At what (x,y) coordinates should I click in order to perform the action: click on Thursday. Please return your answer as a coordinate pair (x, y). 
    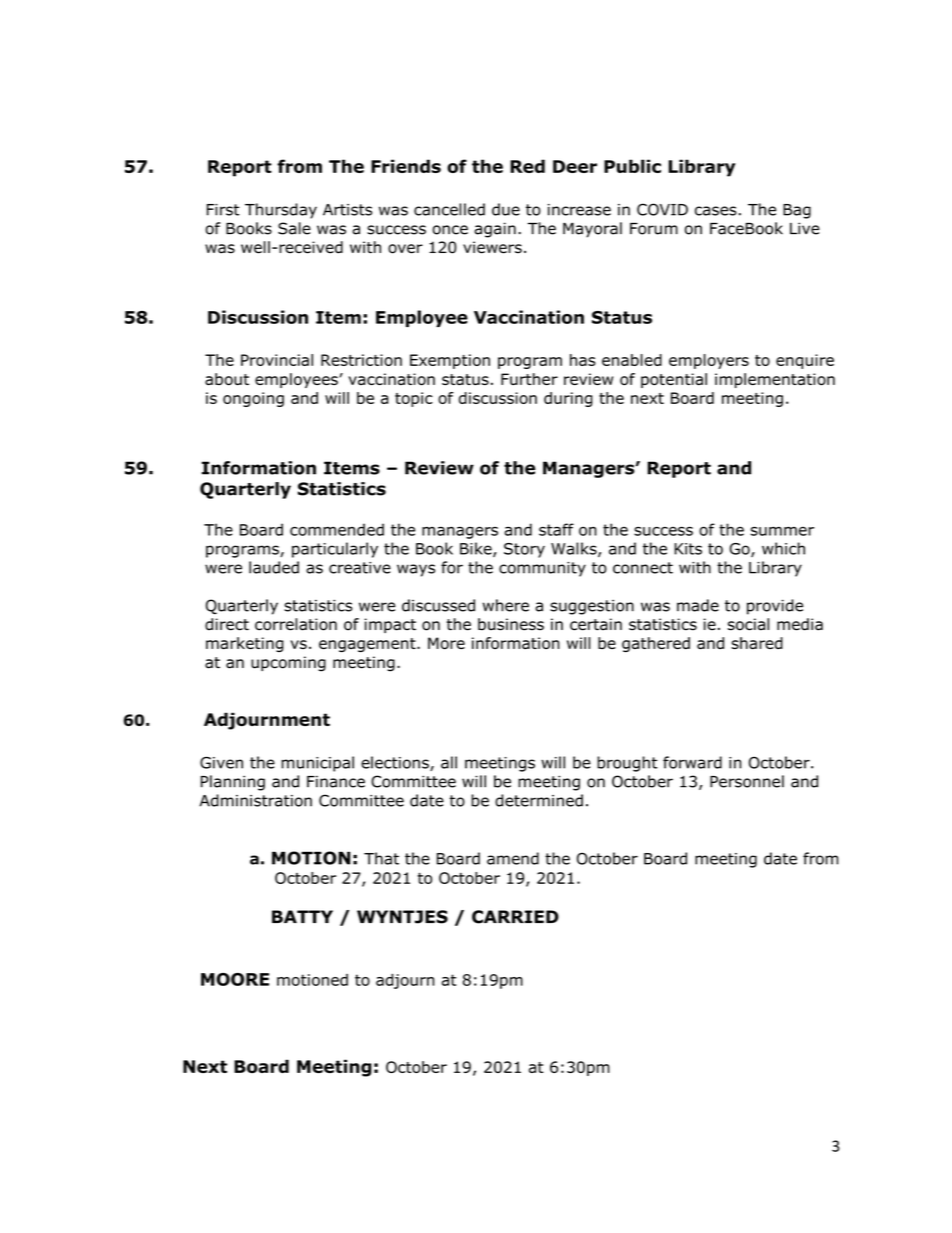
    Looking at the image, I should click on (281, 211).
